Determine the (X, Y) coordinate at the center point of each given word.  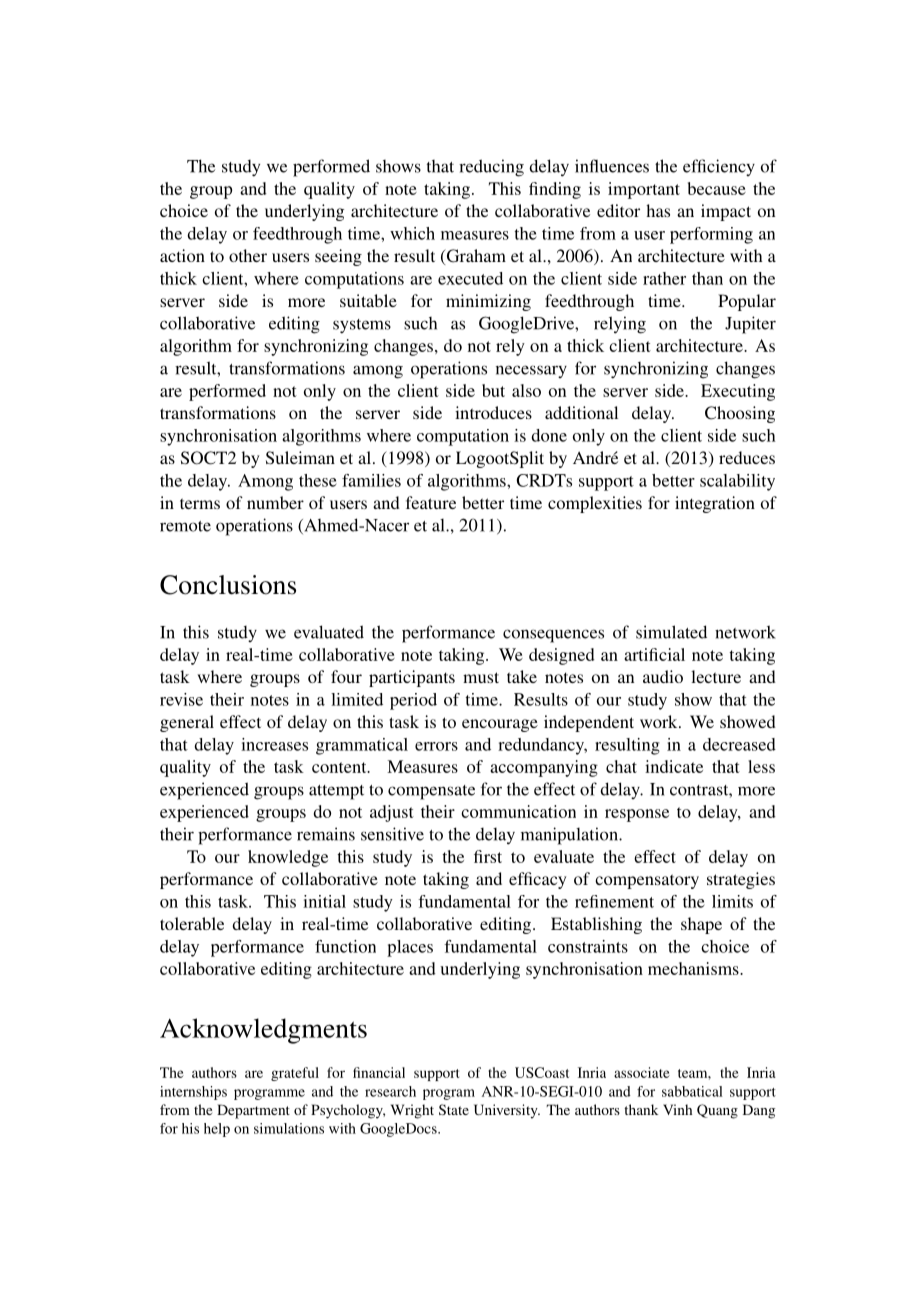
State (454, 1109)
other (248, 255)
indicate (674, 766)
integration (715, 504)
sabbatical (692, 1091)
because (717, 188)
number (275, 502)
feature (431, 502)
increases (274, 744)
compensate (431, 792)
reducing (491, 168)
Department (253, 1111)
